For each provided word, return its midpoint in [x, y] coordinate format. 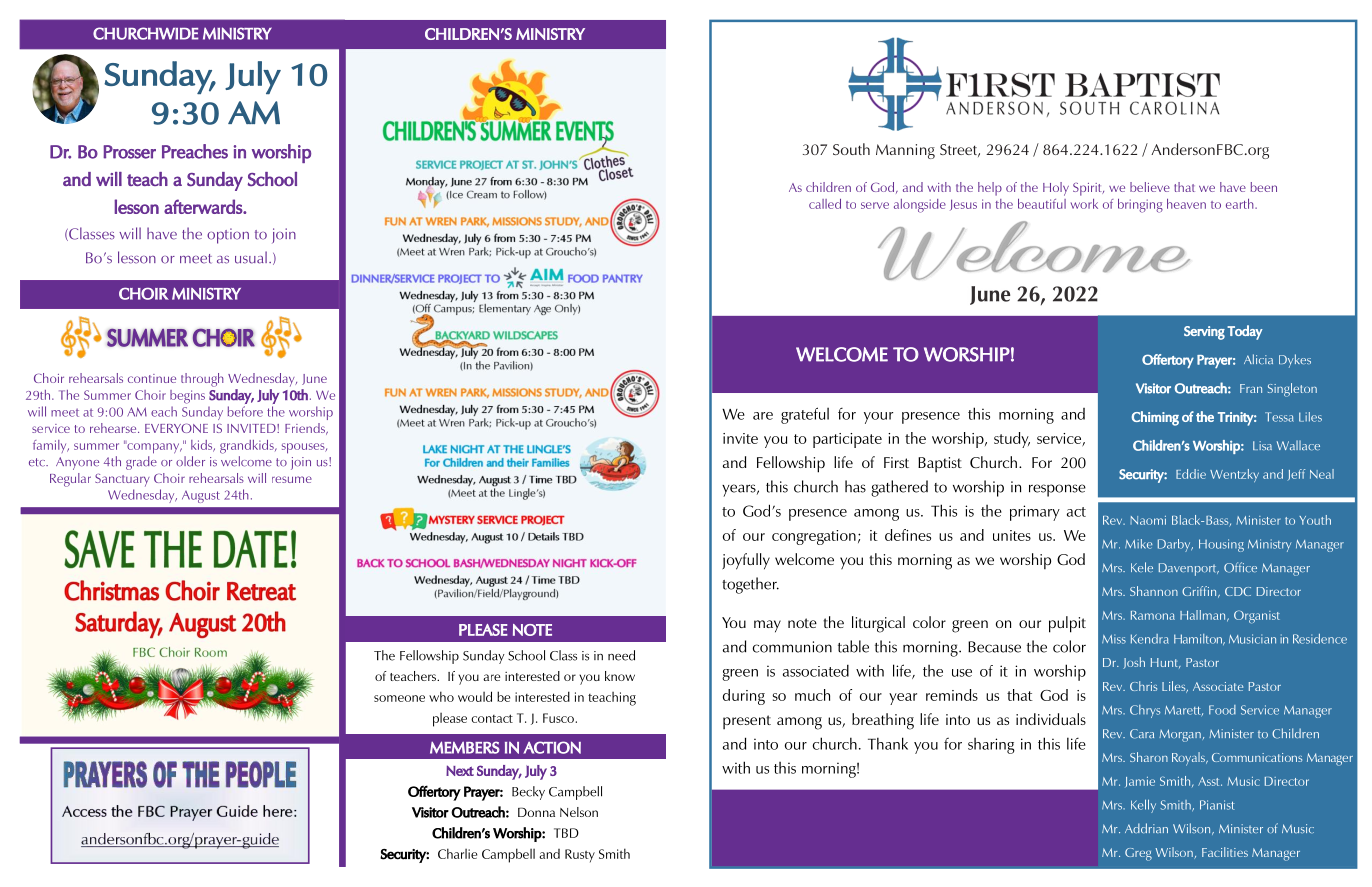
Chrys [1145, 711]
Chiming [1155, 418]
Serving [1204, 333]
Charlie [457, 853]
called [825, 204]
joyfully [746, 561]
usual [251, 257]
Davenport [1189, 569]
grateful [805, 415]
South [851, 149]
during [744, 697]
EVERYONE [176, 428]
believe [1150, 187]
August [201, 497]
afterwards [204, 206]
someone [399, 698]
